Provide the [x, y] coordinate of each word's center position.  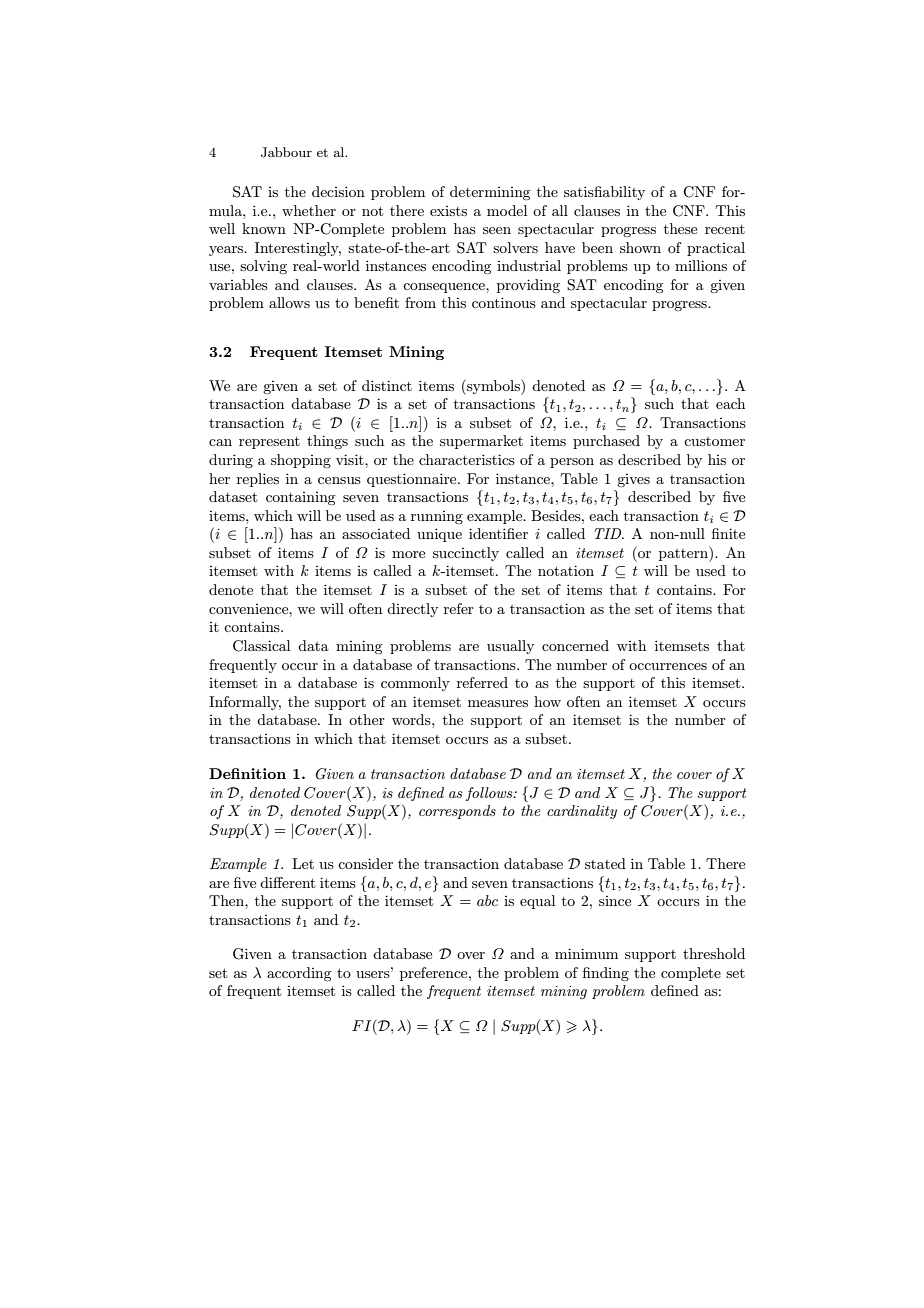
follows [490, 794]
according [299, 974]
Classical [261, 646]
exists [448, 211]
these [680, 228]
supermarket [481, 442]
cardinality [582, 812]
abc [487, 900]
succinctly [466, 554]
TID [609, 533]
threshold [714, 953]
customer [714, 441]
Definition [247, 773]
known [264, 228]
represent [269, 443]
